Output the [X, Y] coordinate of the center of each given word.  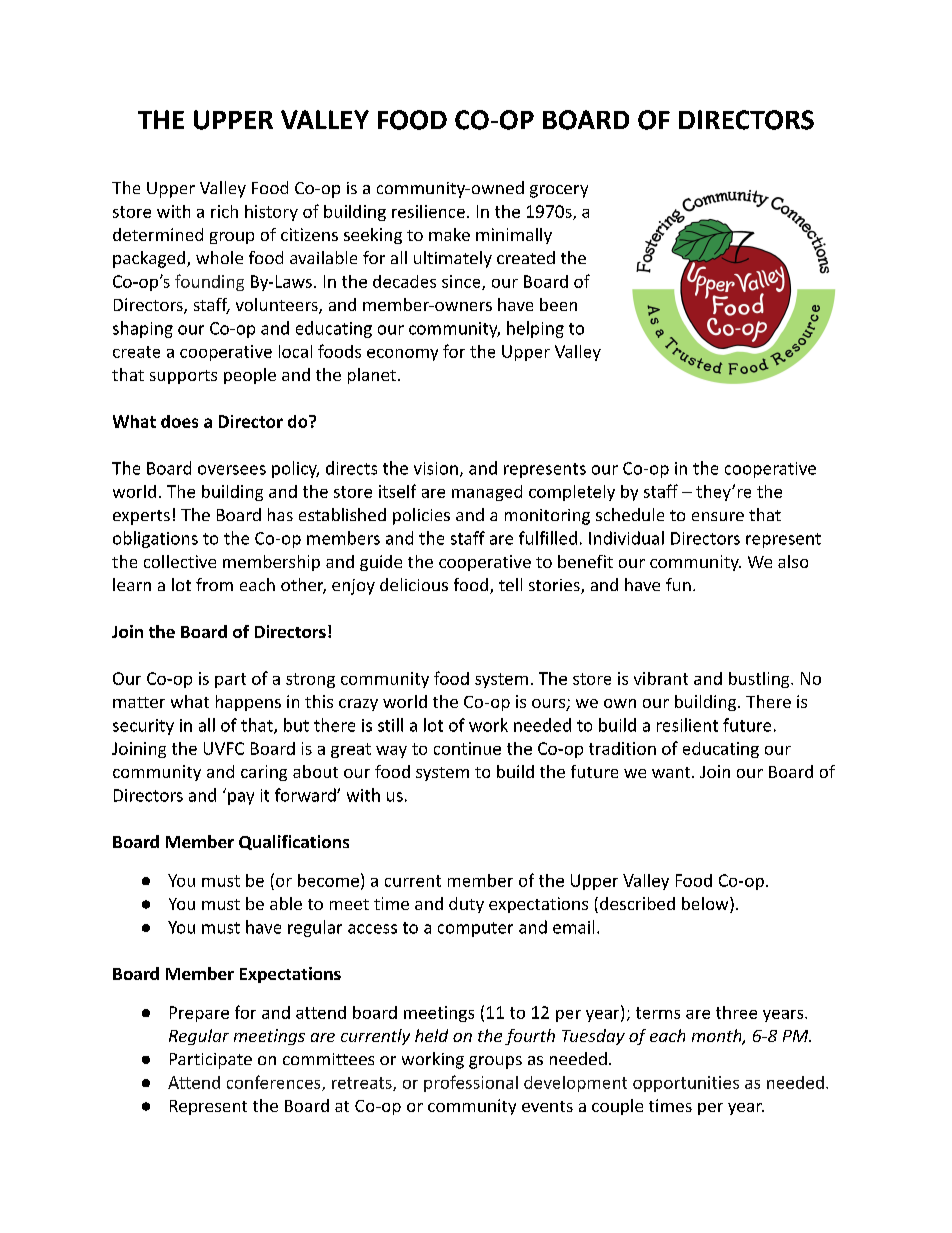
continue [467, 748]
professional [471, 1083]
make [449, 234]
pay [241, 798]
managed [487, 493]
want [672, 772]
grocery [559, 191]
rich [224, 211]
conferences [275, 1083]
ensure [718, 516]
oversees [232, 470]
